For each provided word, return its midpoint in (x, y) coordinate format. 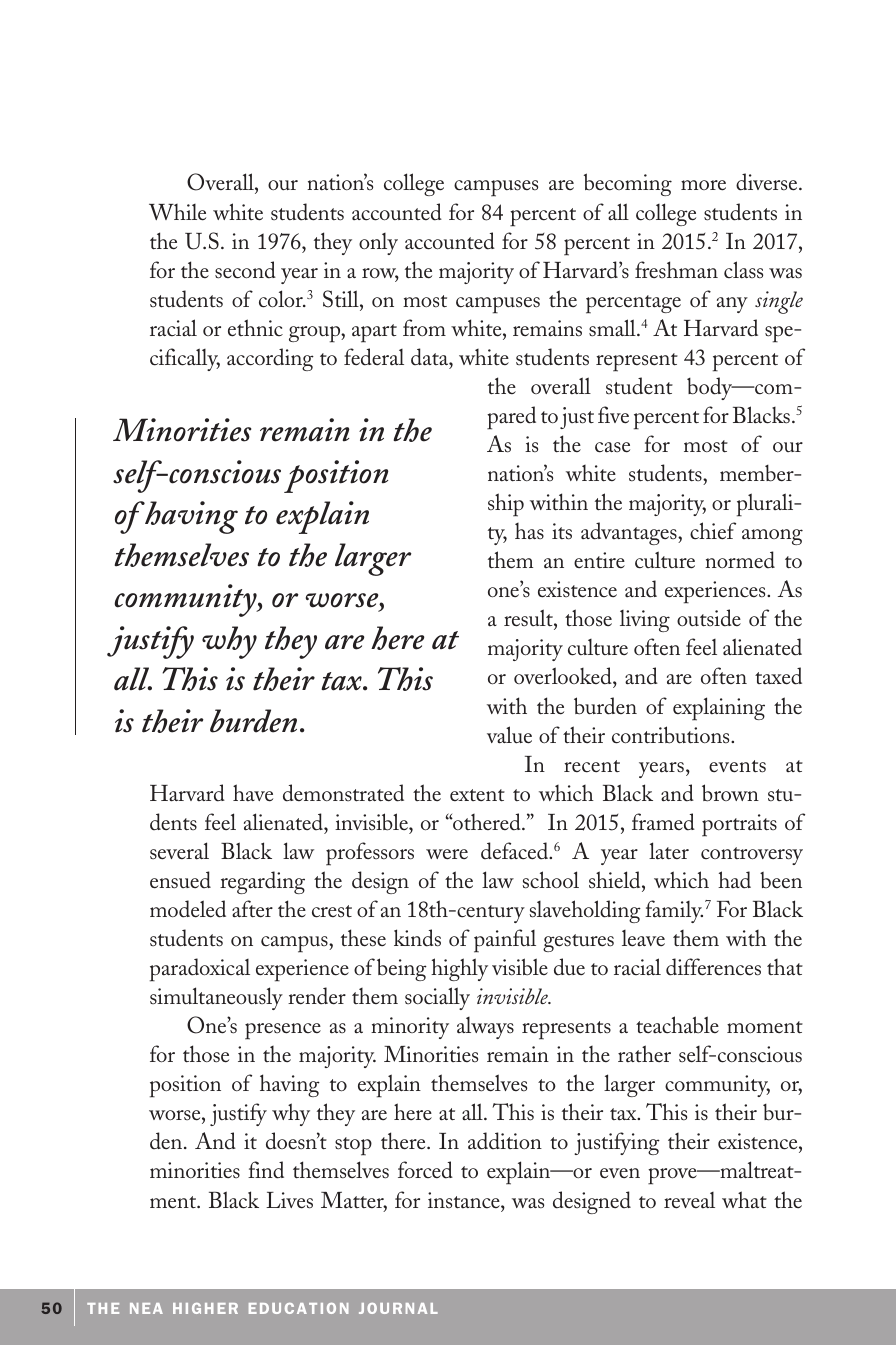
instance (465, 1200)
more (703, 185)
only (378, 244)
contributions (672, 735)
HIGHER (205, 1308)
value (509, 735)
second (245, 270)
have (253, 793)
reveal (689, 1200)
